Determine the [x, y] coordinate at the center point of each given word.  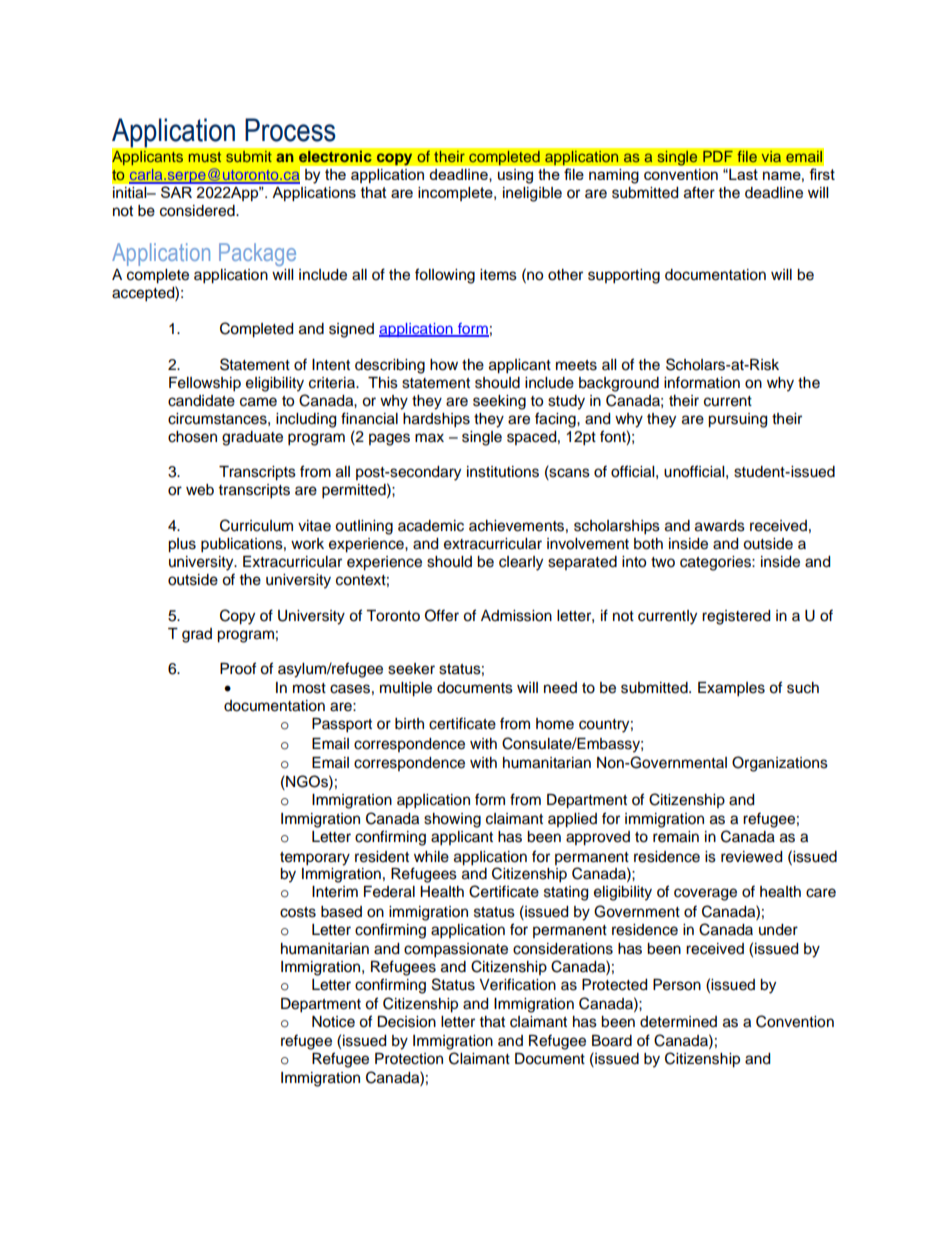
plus [182, 545]
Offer [442, 615]
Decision [406, 1022]
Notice [333, 1022]
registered [736, 617]
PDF [718, 156]
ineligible [532, 194]
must [205, 157]
